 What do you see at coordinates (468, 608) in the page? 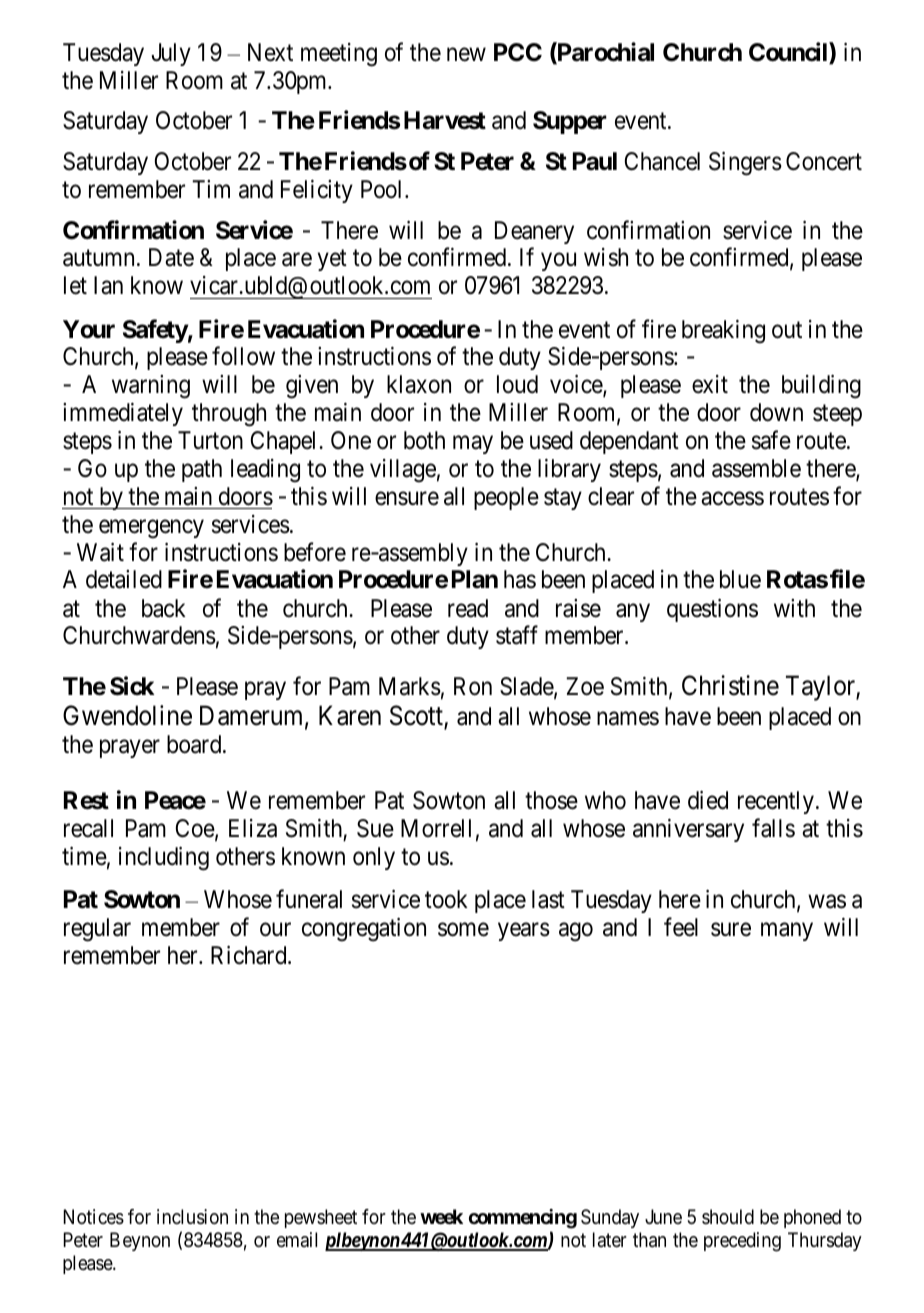
I see `read` at bounding box center [468, 608].
